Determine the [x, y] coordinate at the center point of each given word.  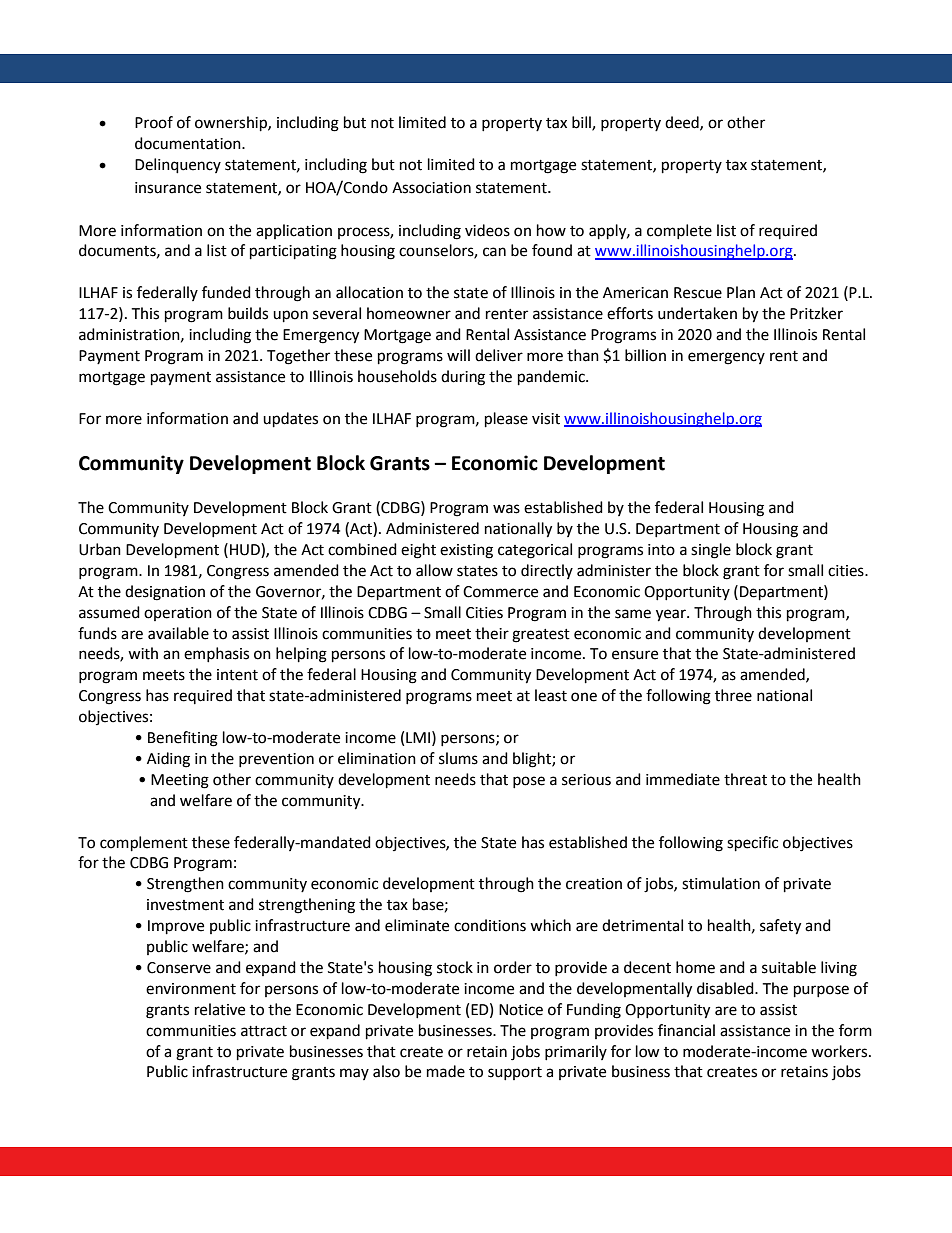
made [446, 1071]
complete [679, 231]
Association [431, 188]
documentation [189, 143]
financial [686, 1030]
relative [220, 1009]
